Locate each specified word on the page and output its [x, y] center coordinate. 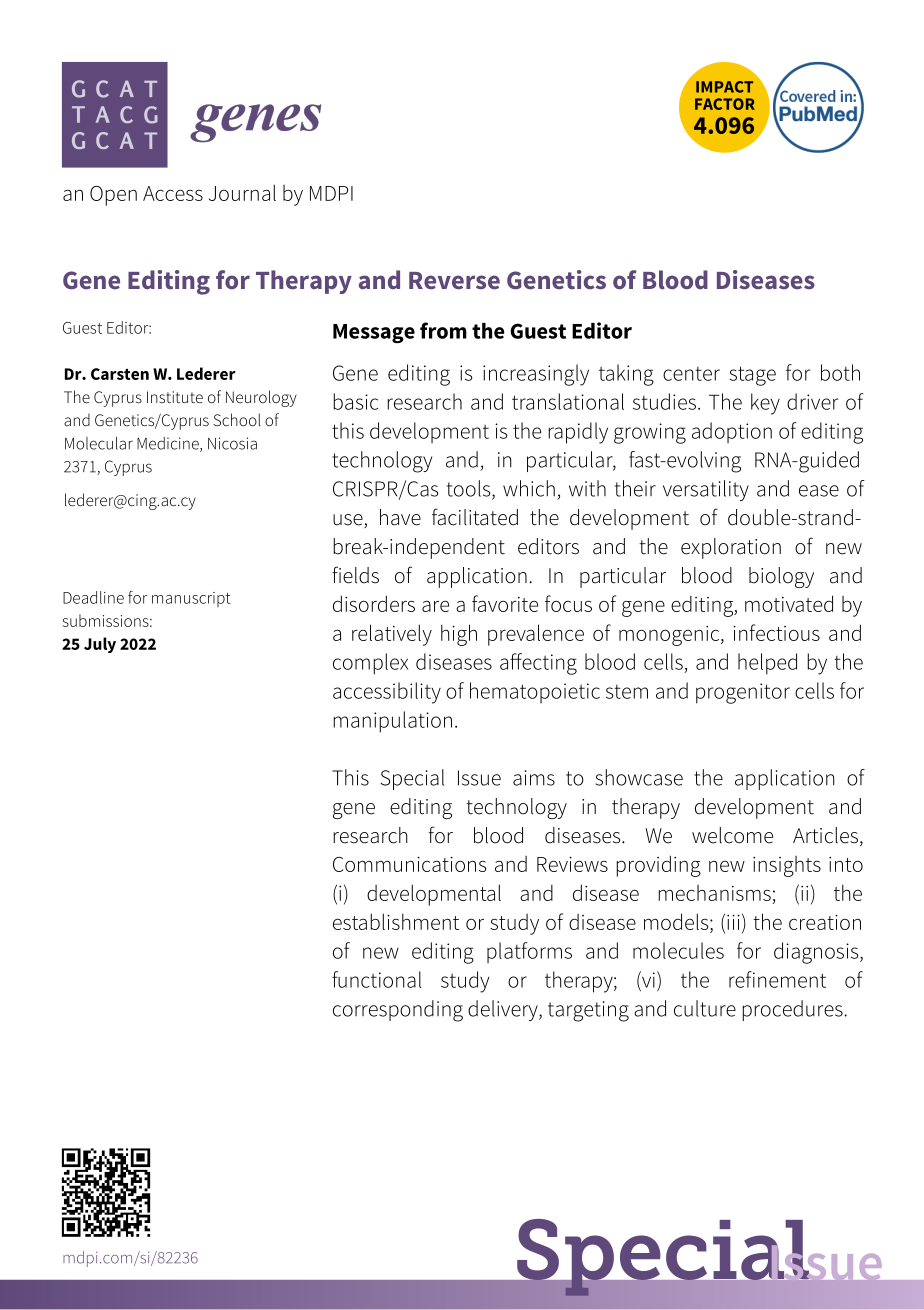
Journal [242, 192]
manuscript [191, 599]
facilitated [475, 517]
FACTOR [725, 104]
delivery [504, 1010]
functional [376, 979]
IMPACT [724, 87]
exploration [731, 548]
